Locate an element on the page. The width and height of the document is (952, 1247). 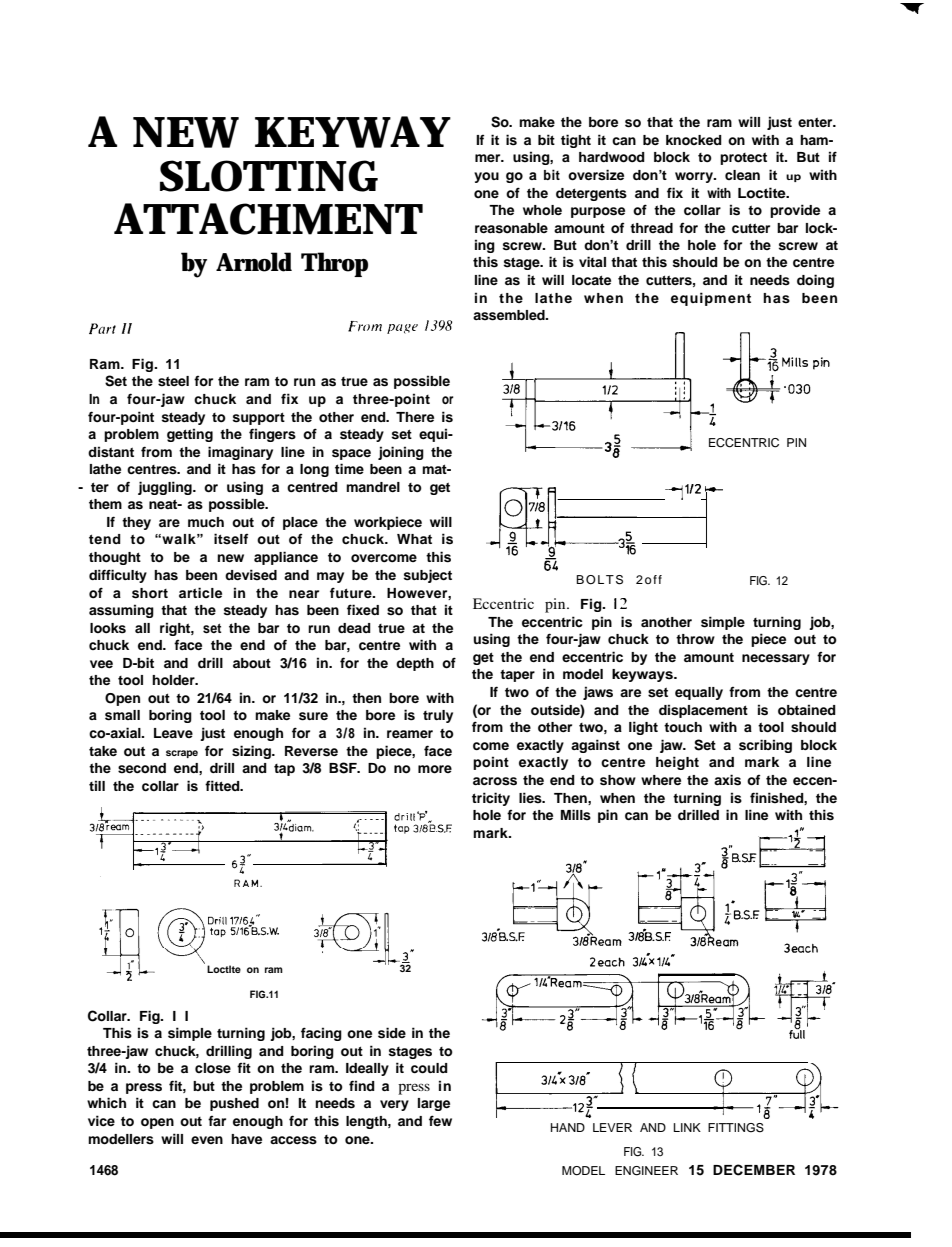
FITTINGS is located at coordinates (736, 1128).
